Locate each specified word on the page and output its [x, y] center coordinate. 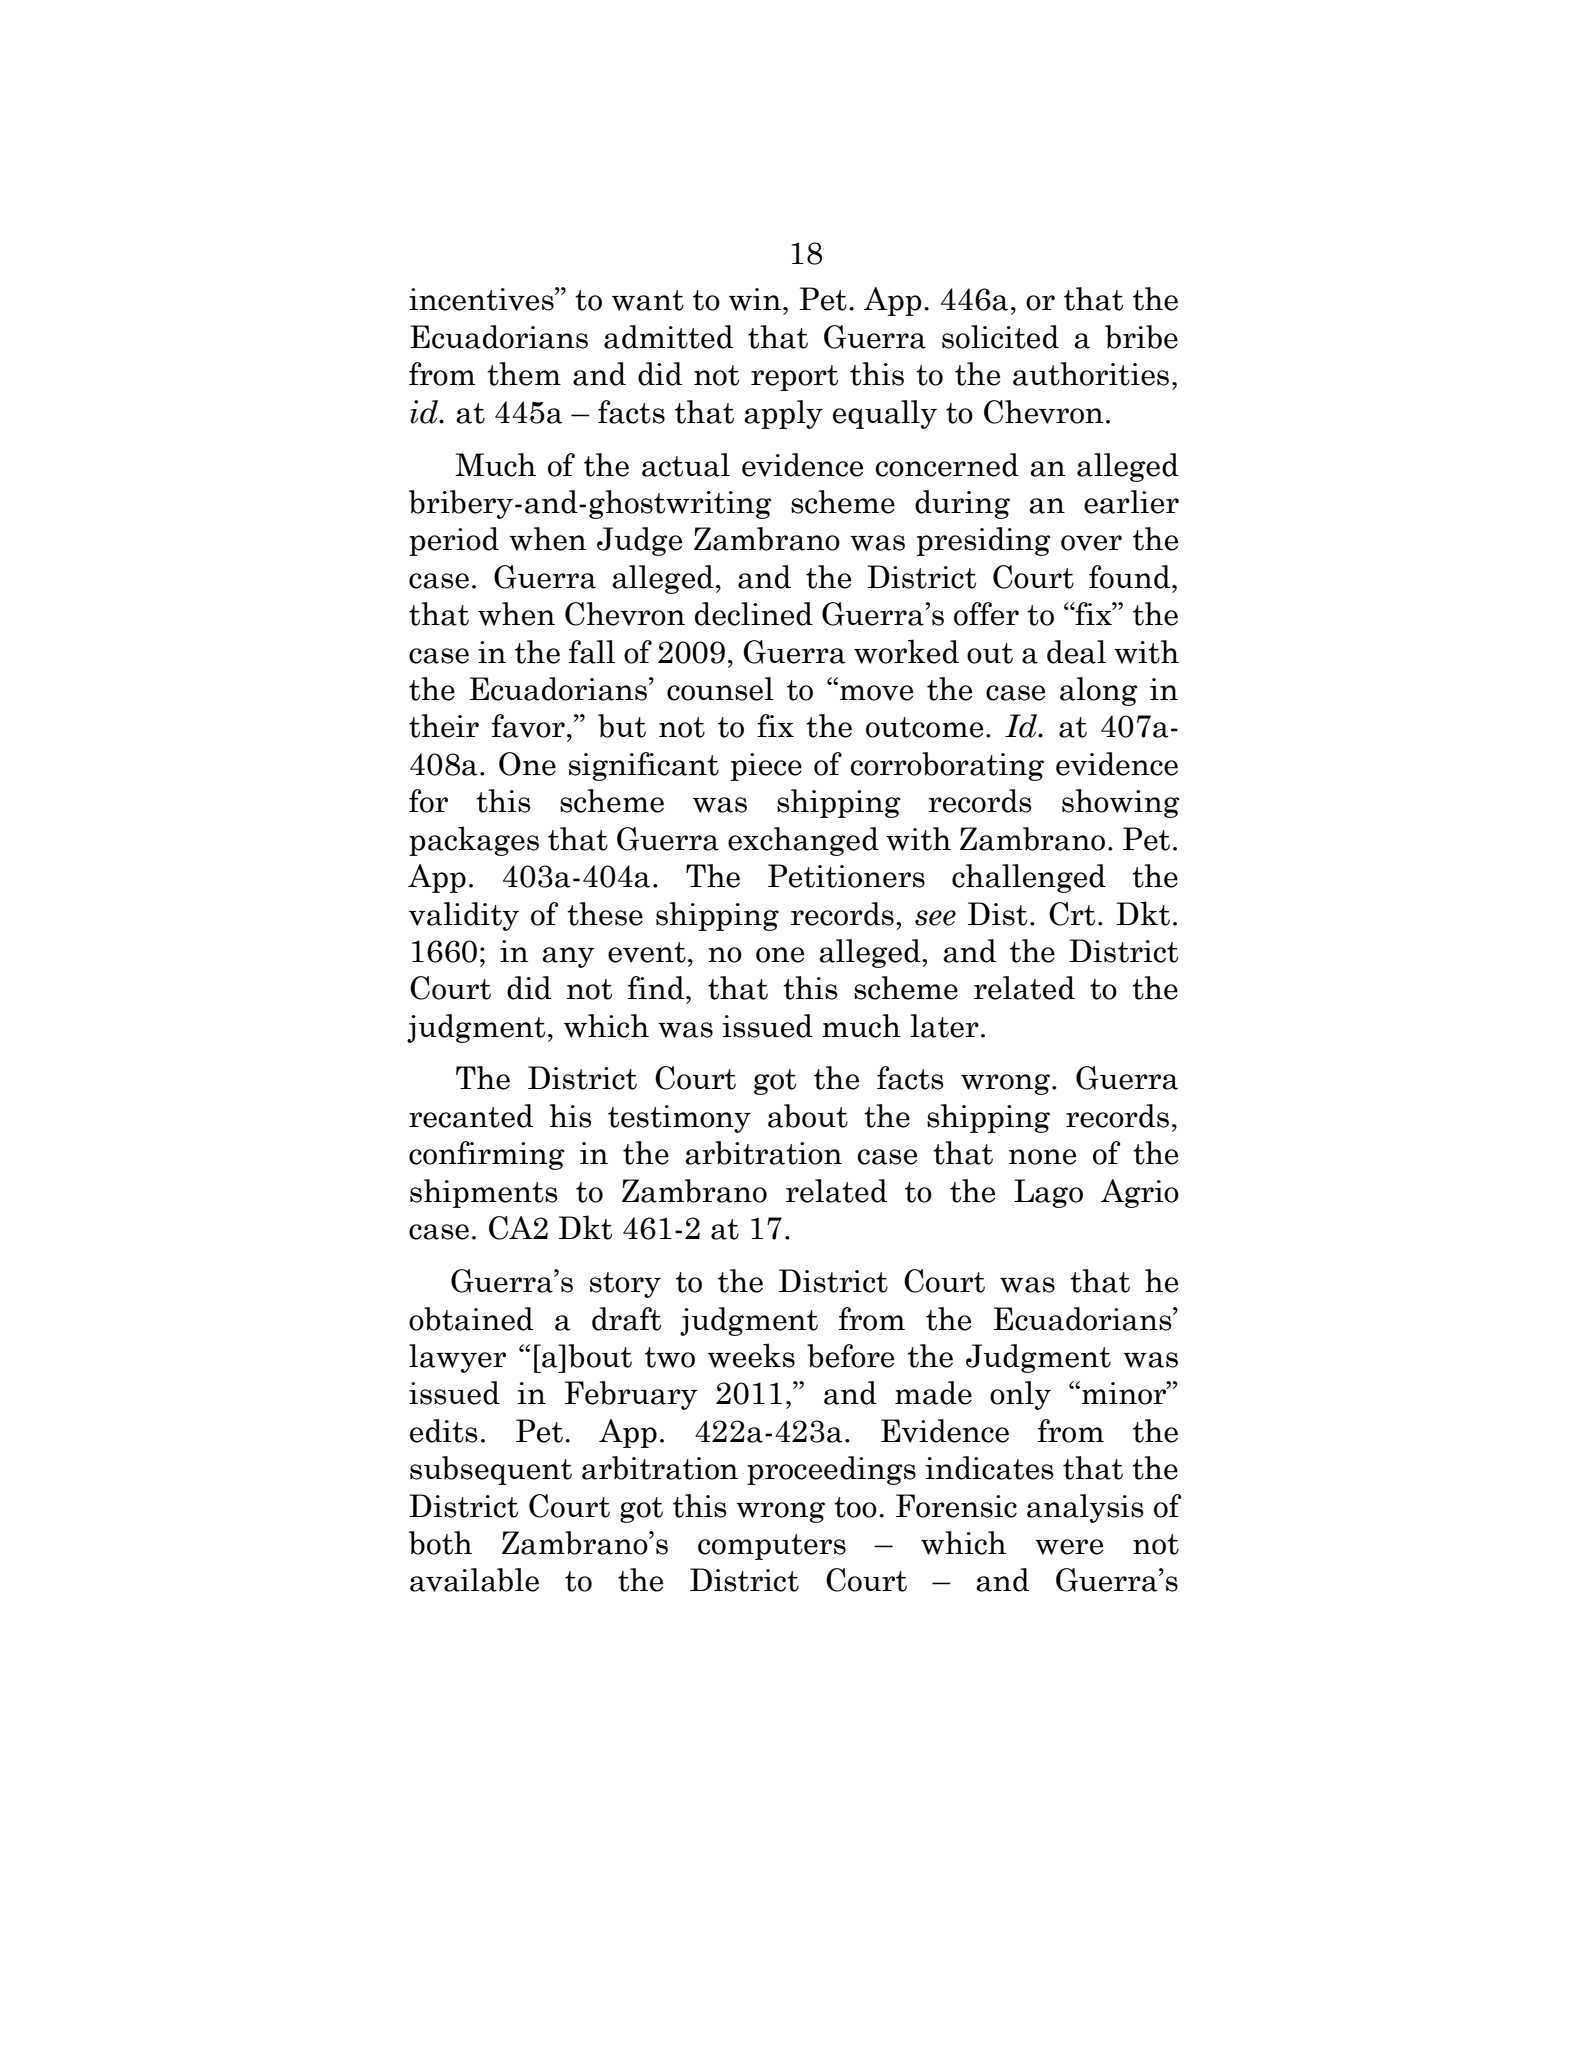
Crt [1072, 914]
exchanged [803, 841]
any [568, 957]
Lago [1048, 1193]
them [524, 374]
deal [1076, 652]
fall [592, 652]
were [1069, 1547]
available [474, 1580]
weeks [751, 1355]
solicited [1000, 337]
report [794, 378]
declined [754, 614]
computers [772, 1547]
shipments [484, 1193]
